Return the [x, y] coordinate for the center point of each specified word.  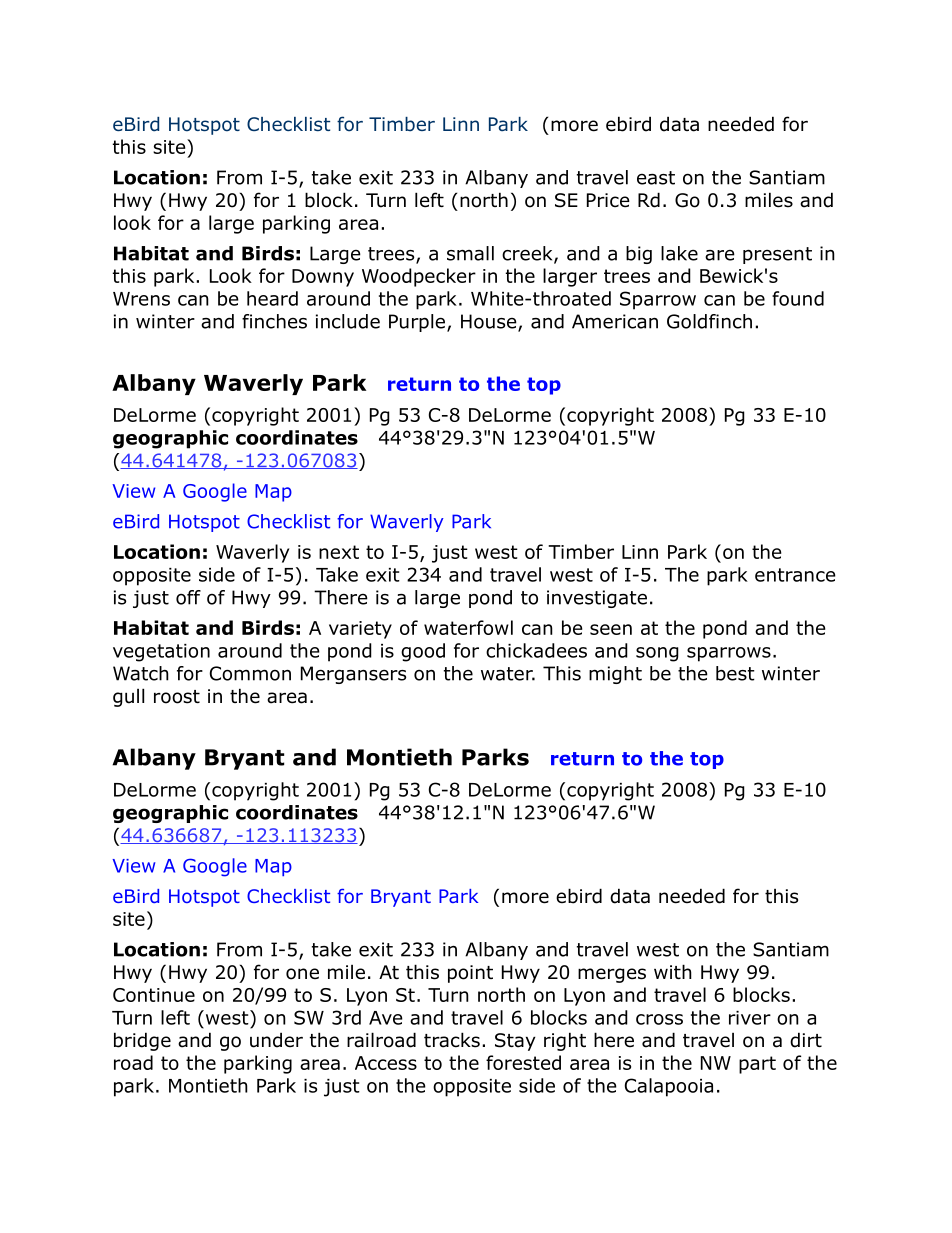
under [276, 1040]
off [188, 597]
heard [272, 298]
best [735, 673]
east [656, 178]
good [423, 652]
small [470, 253]
